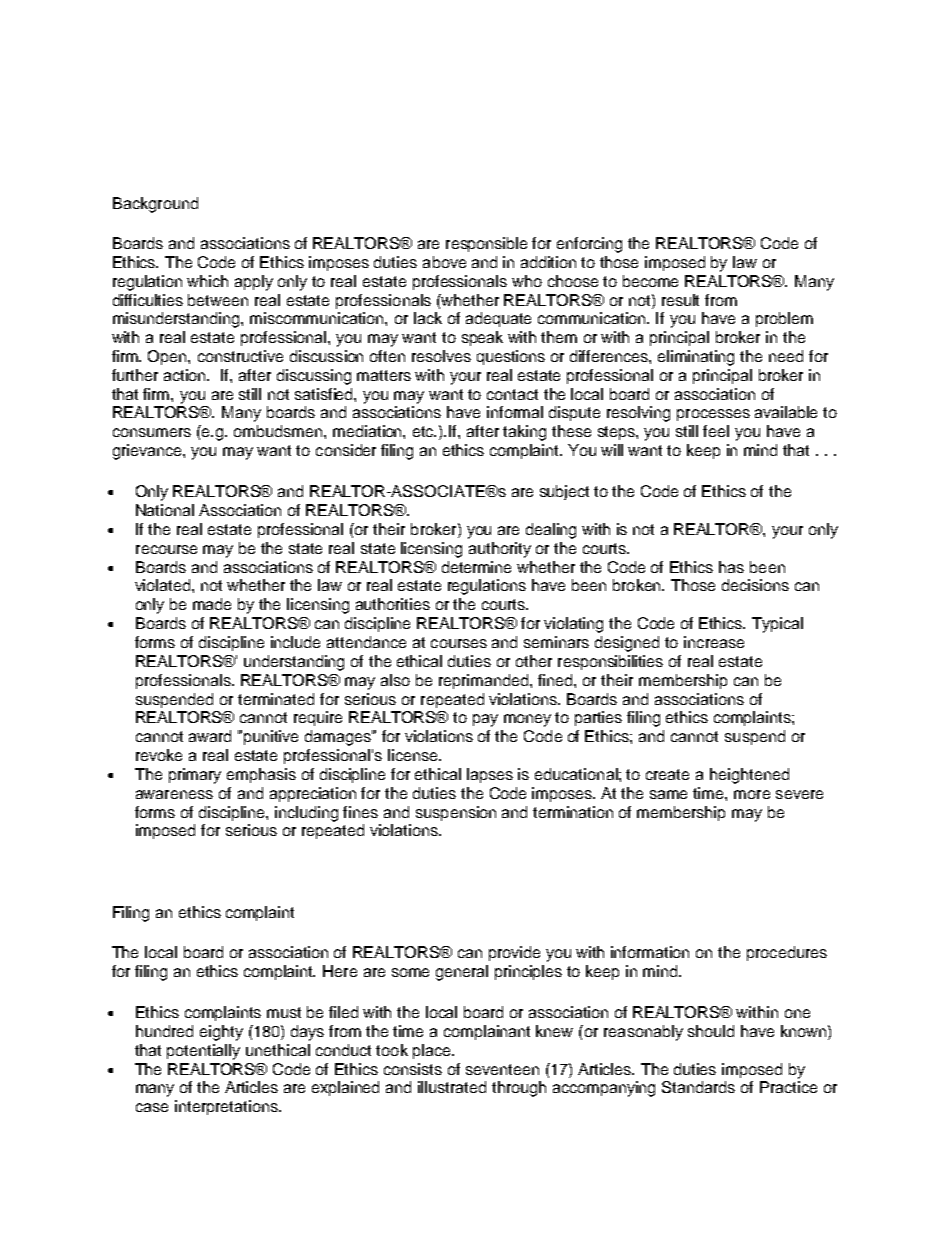  I want to click on Standards, so click(698, 1087).
